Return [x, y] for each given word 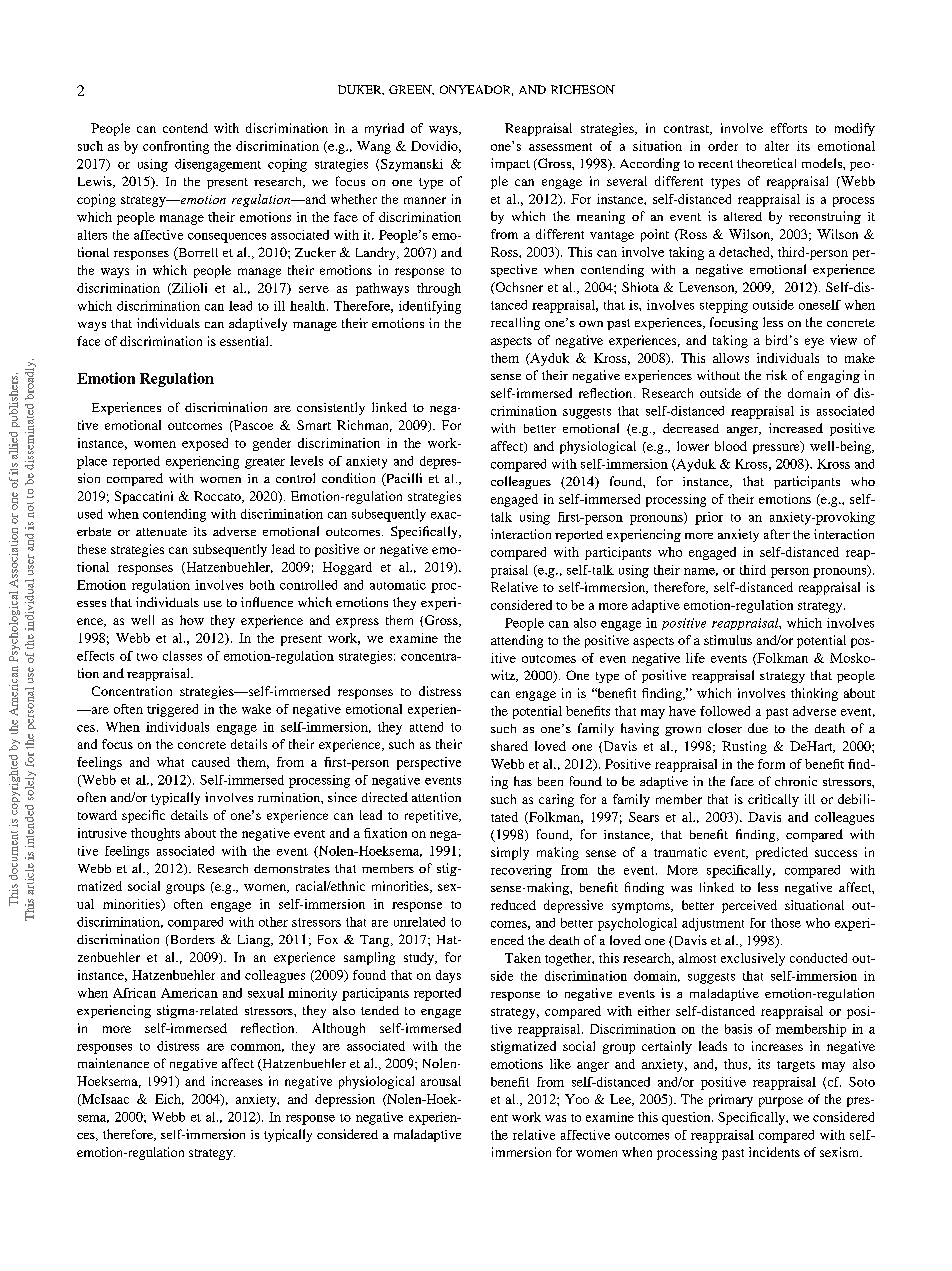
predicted [782, 853]
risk [776, 375]
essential [245, 341]
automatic [398, 585]
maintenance [113, 1063]
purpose [781, 1102]
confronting [176, 147]
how [192, 620]
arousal [441, 1081]
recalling [515, 323]
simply [510, 853]
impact [510, 164]
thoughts [155, 834]
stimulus [728, 640]
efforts [789, 128]
